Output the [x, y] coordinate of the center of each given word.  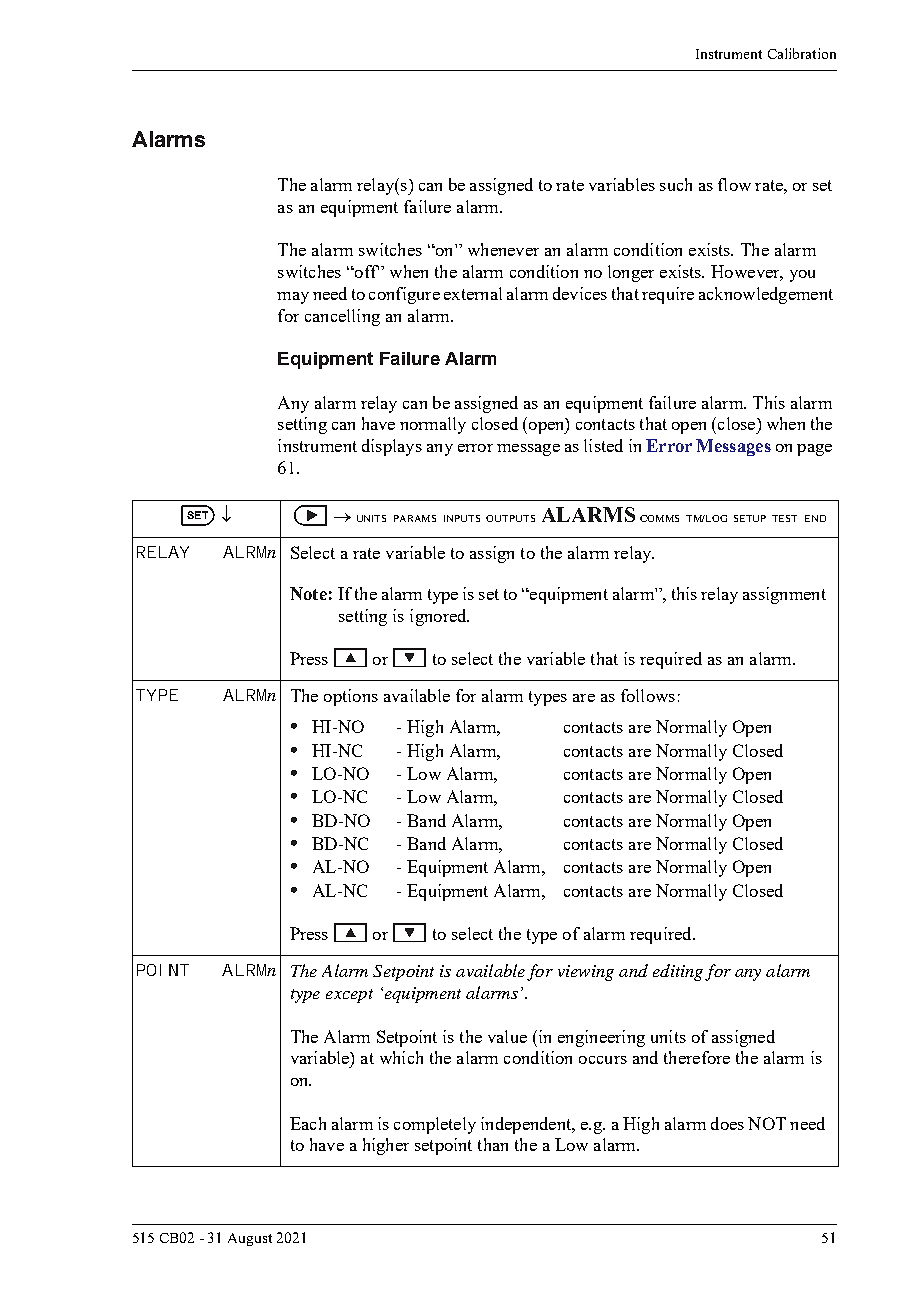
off [366, 271]
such [676, 184]
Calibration [802, 53]
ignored [439, 617]
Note [308, 593]
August [250, 1239]
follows [648, 695]
